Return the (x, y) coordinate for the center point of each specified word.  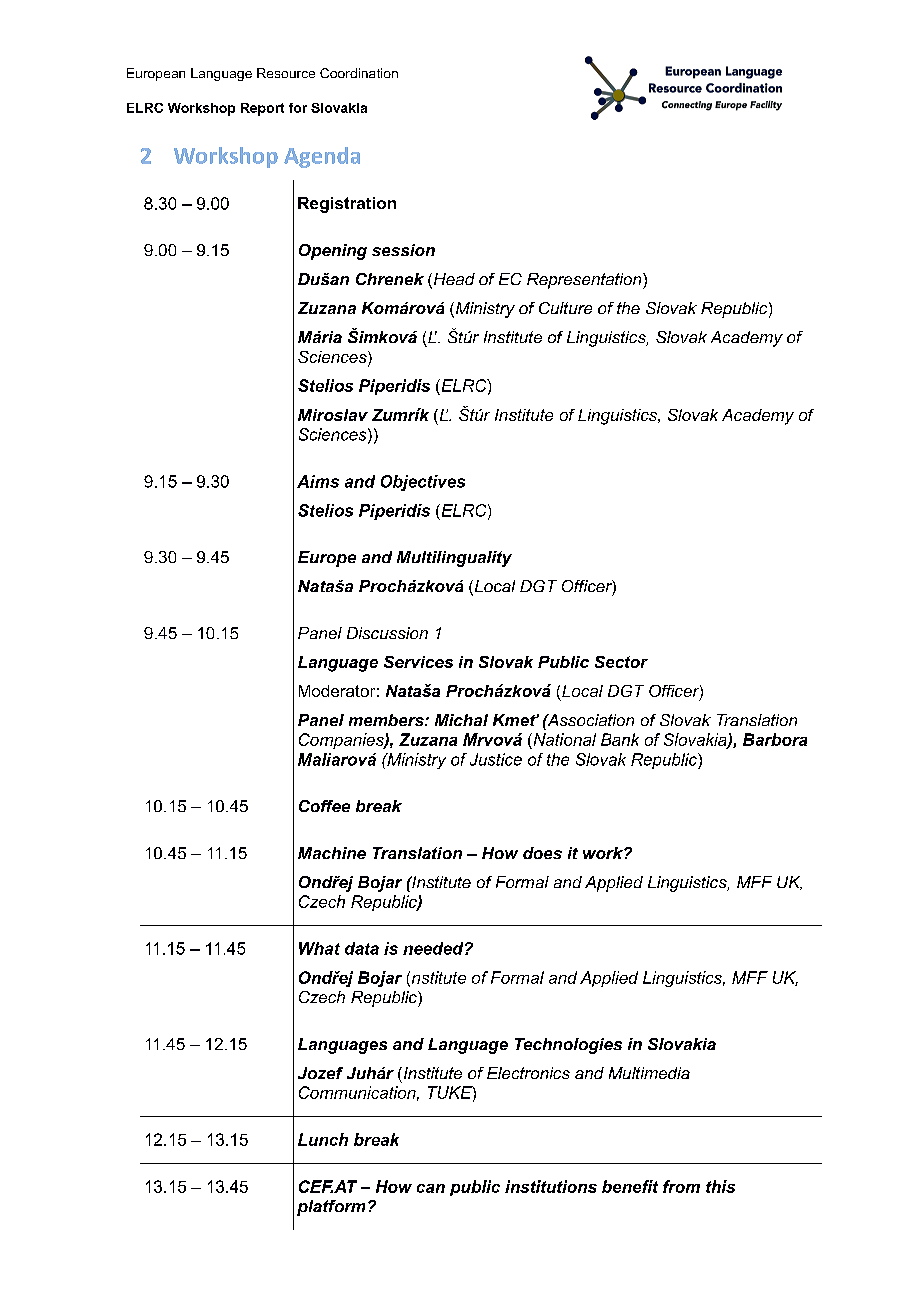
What (319, 948)
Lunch (323, 1139)
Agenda (322, 157)
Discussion (387, 633)
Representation (585, 281)
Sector (621, 662)
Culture (565, 308)
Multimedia (649, 1073)
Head (453, 280)
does (542, 853)
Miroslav (333, 415)
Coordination (359, 73)
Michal (461, 720)
